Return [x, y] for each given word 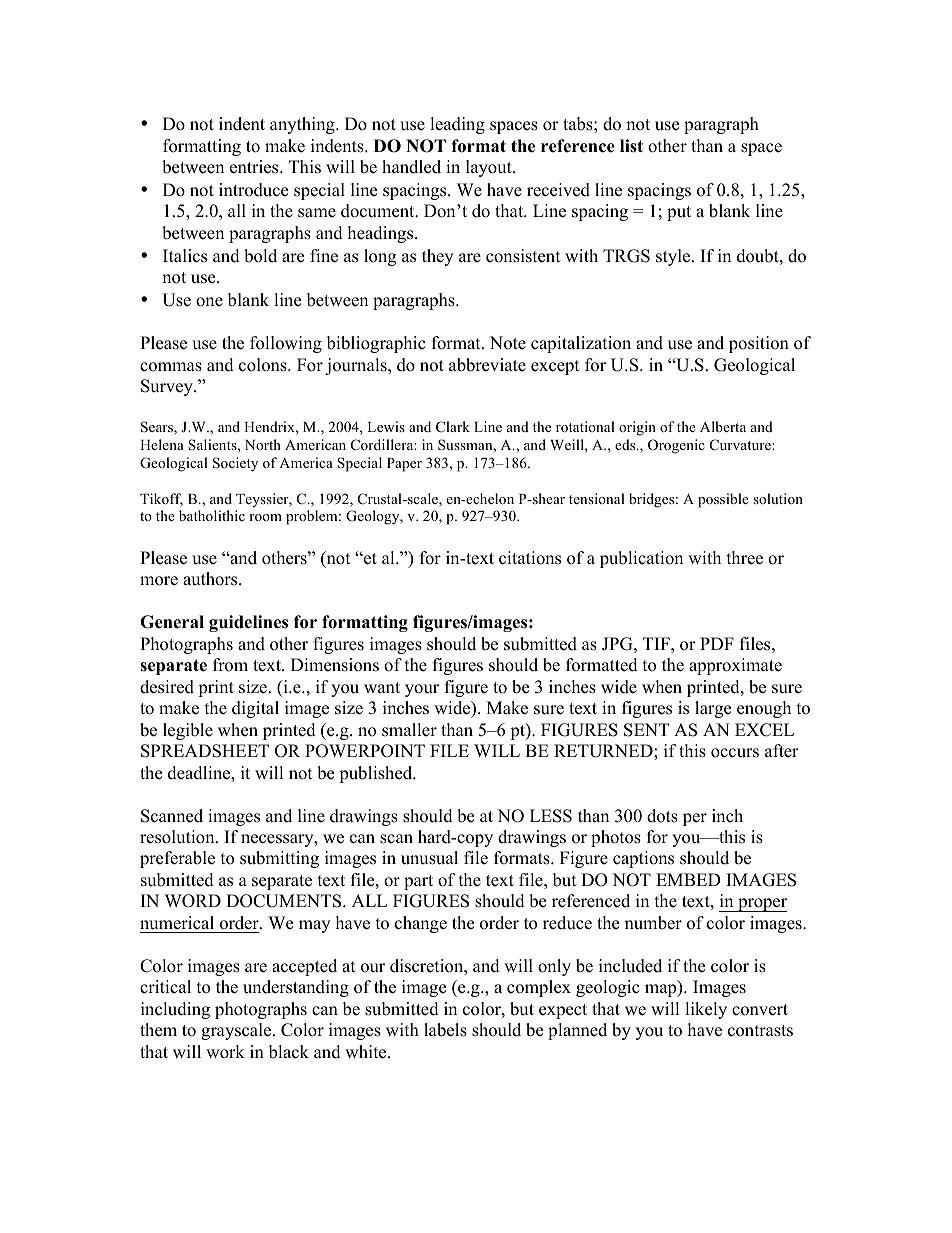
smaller [409, 730]
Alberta [723, 426]
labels [445, 1030]
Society [235, 464]
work [225, 1052]
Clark [453, 426]
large [713, 709]
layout [490, 168]
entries [255, 167]
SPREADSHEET [205, 751]
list [631, 146]
